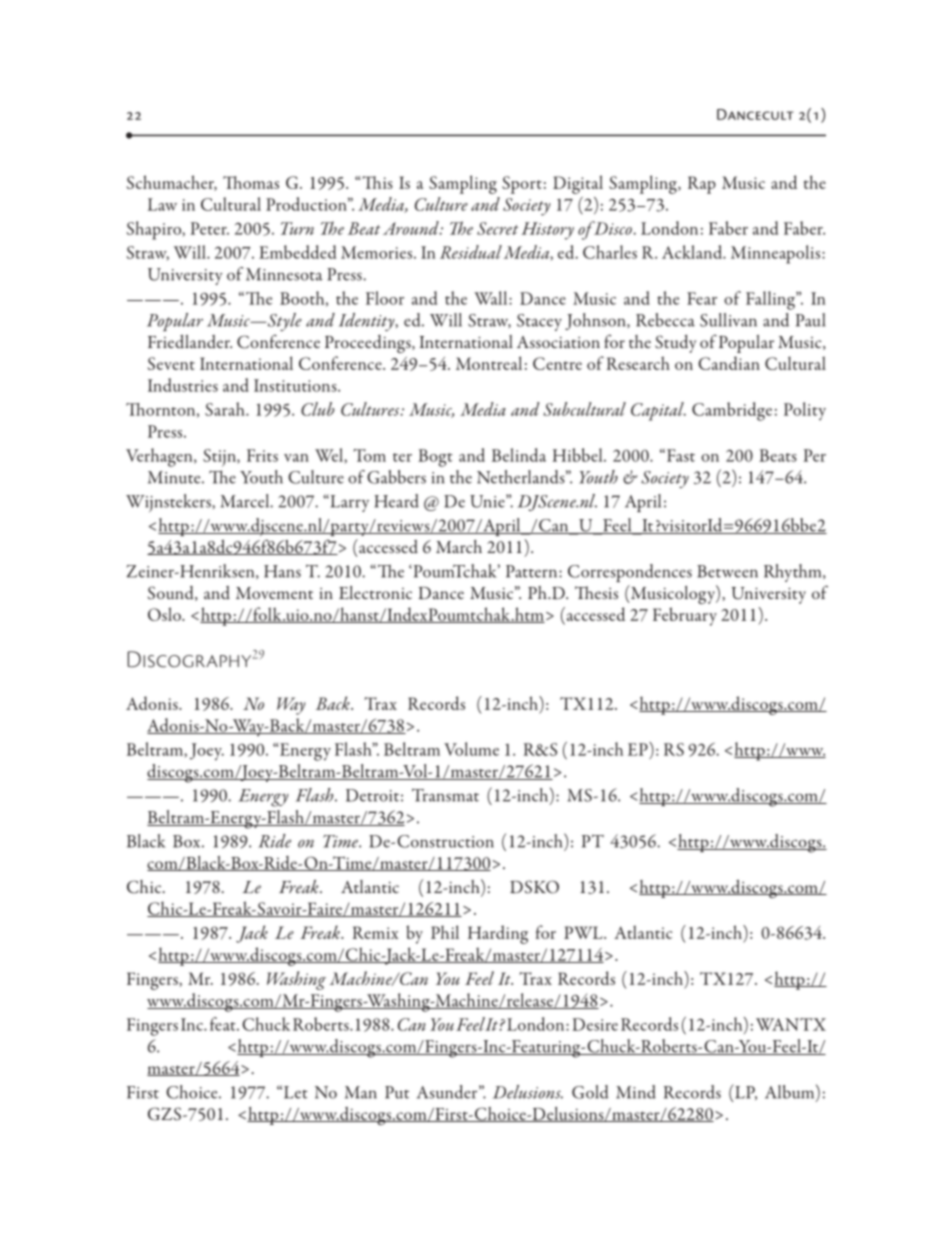 Image resolution: width=952 pixels, height=1233 pixels. I want to click on Per, so click(814, 455).
